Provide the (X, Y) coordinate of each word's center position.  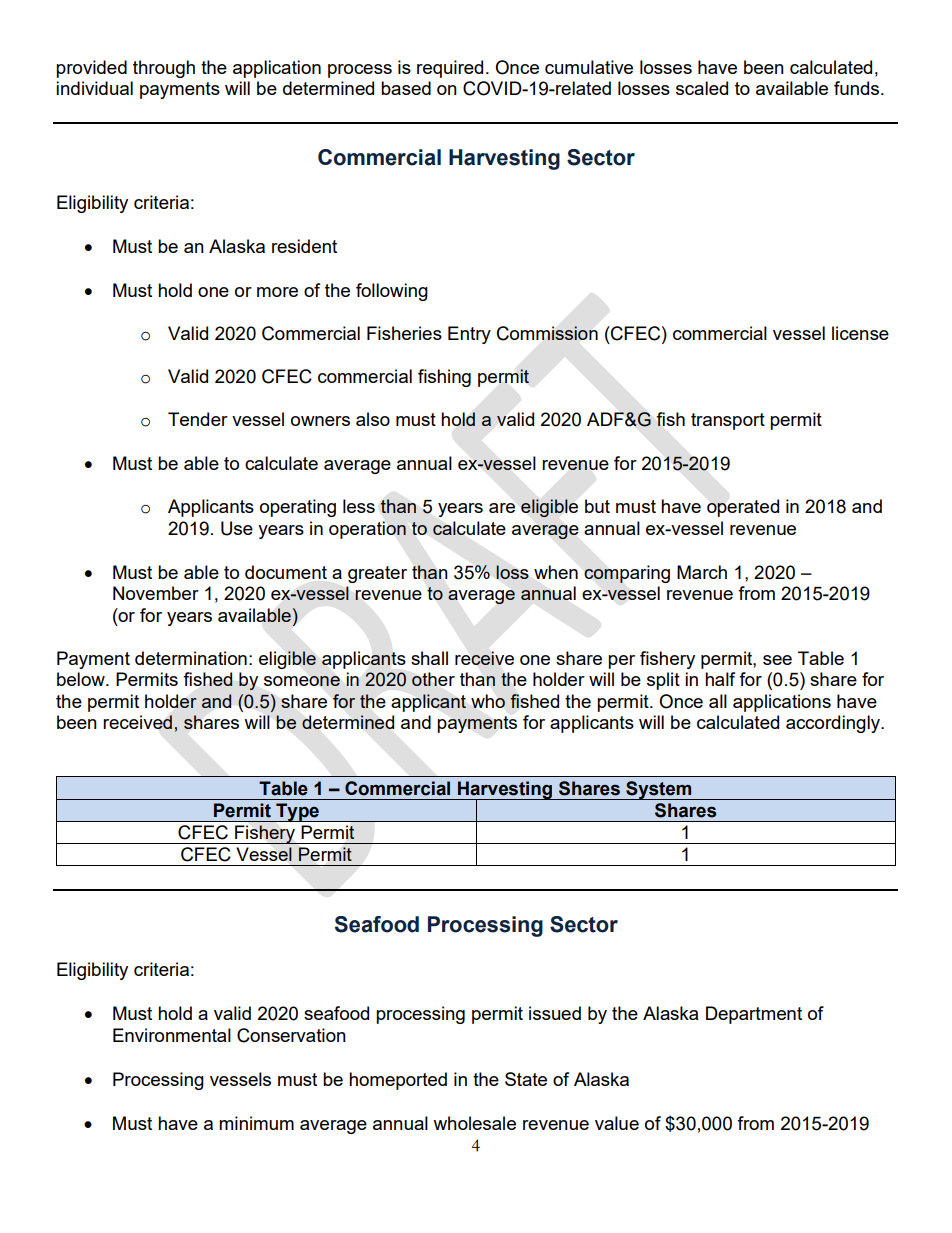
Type (297, 812)
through (164, 69)
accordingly (834, 724)
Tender (198, 419)
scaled (702, 88)
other (433, 679)
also (373, 419)
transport (728, 421)
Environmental (172, 1035)
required (450, 69)
